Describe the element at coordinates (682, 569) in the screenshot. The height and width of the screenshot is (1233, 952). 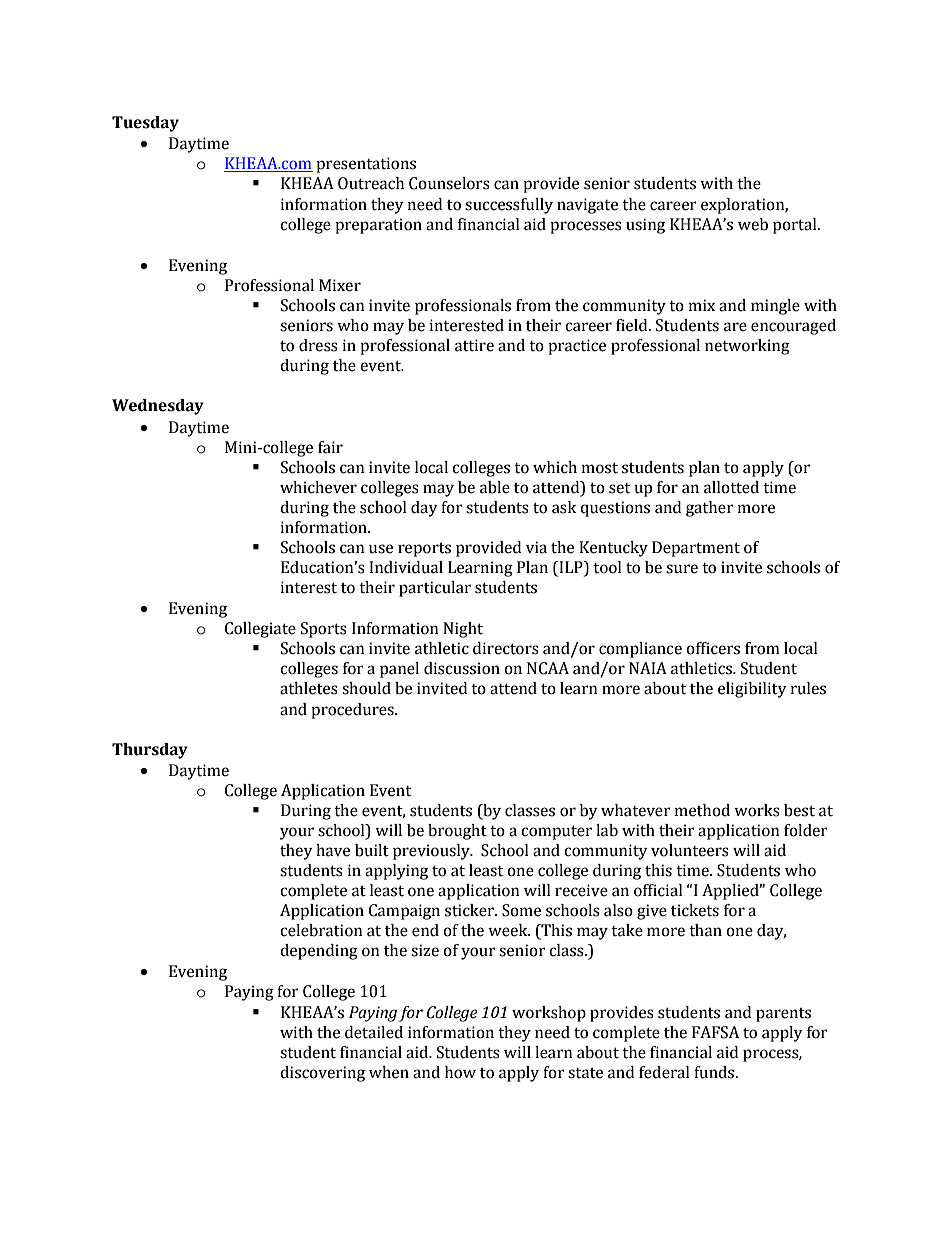
I see `sure` at that location.
